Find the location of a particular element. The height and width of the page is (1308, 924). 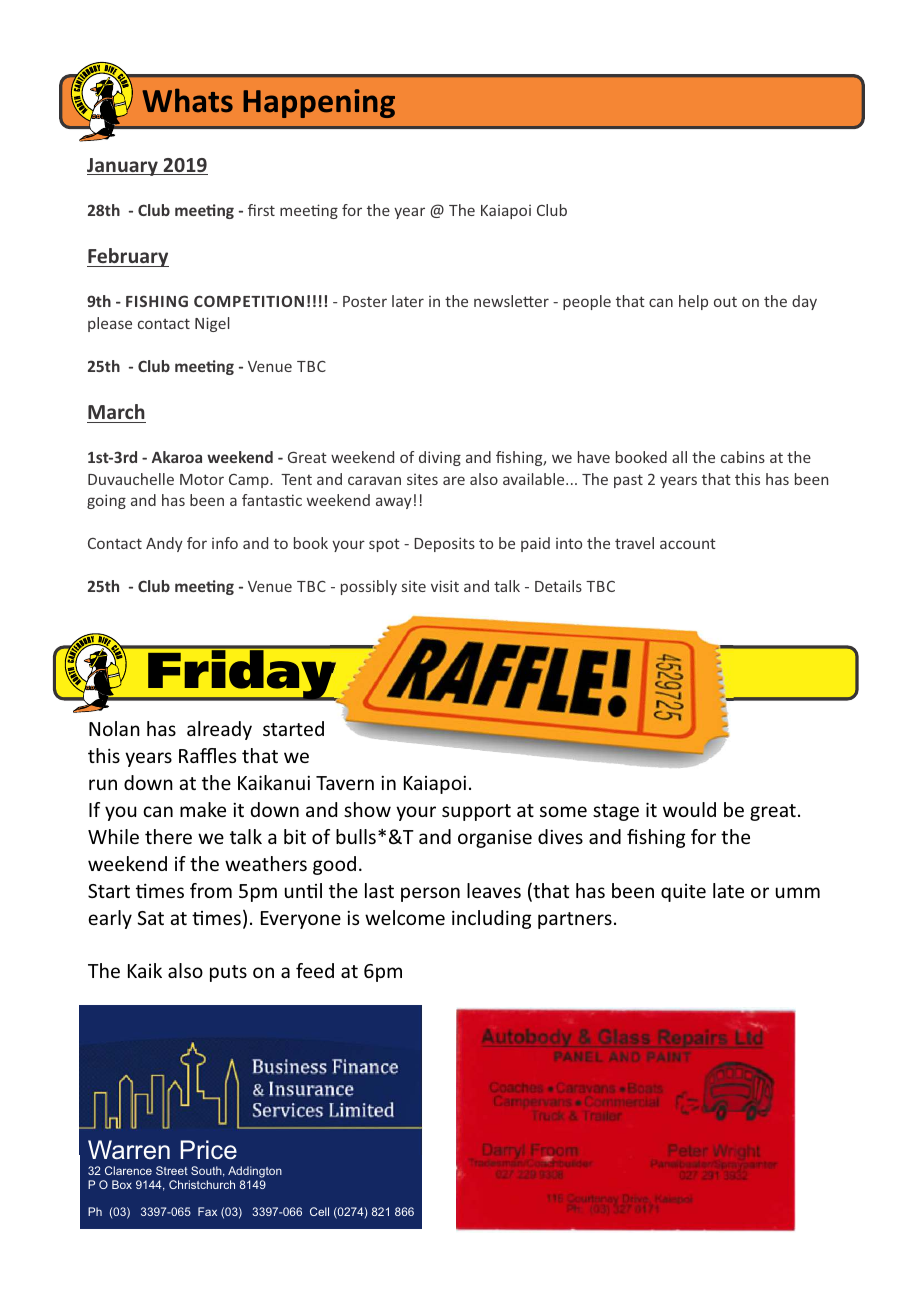

all is located at coordinates (679, 457).
